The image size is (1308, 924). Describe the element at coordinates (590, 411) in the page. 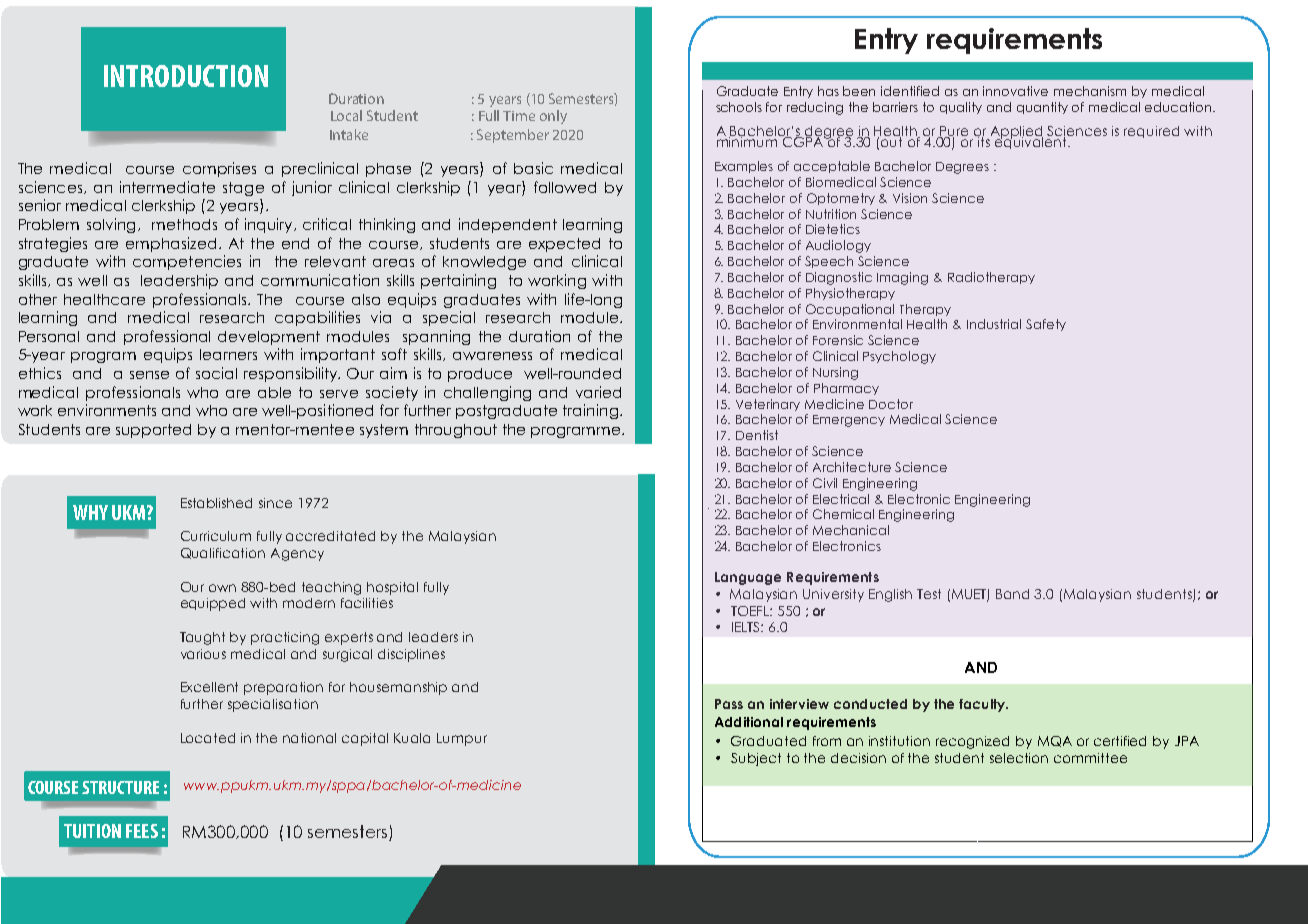

I see `training` at that location.
